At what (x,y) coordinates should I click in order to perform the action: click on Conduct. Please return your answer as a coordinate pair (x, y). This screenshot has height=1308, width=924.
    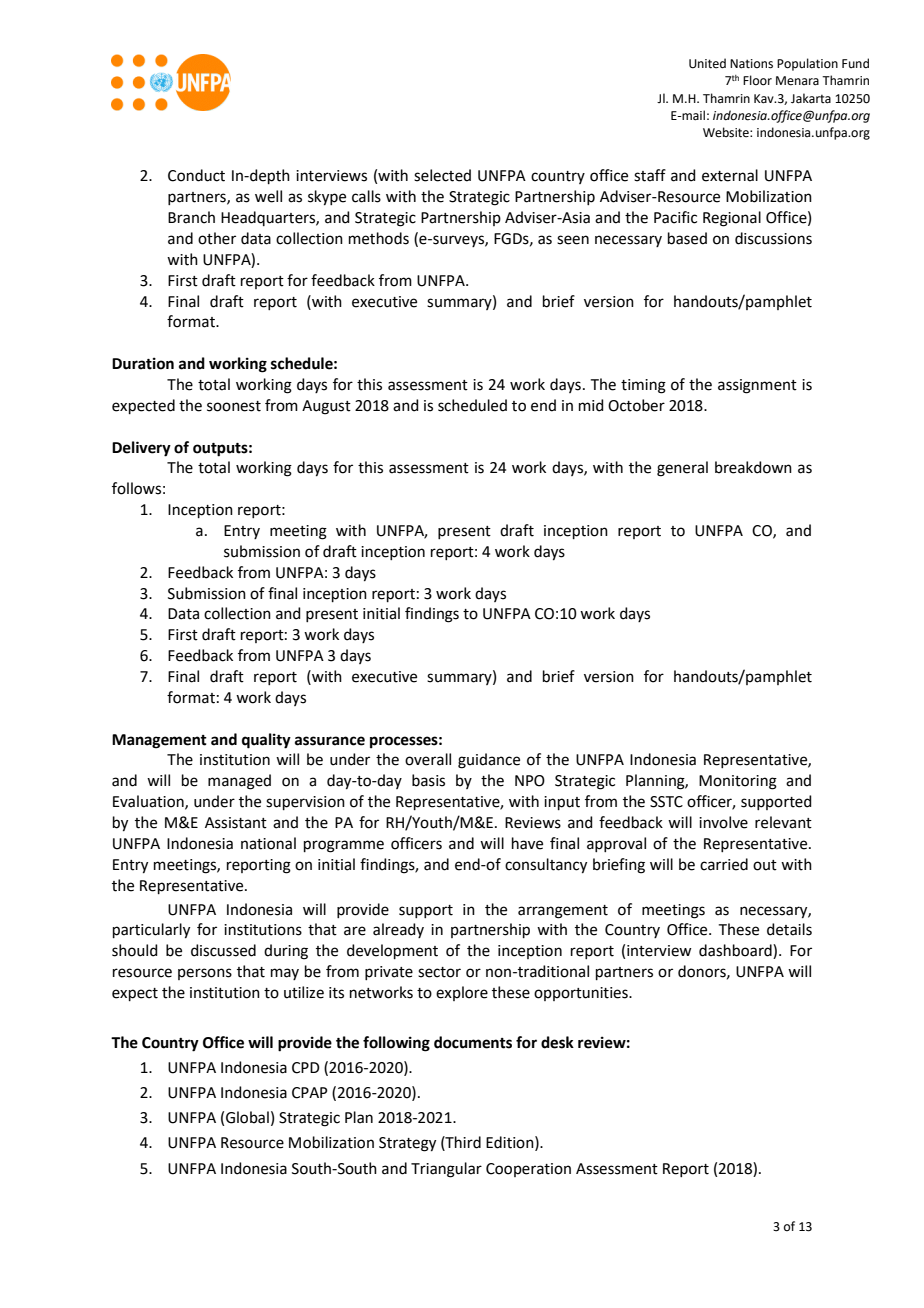
    Looking at the image, I should click on (196, 175).
